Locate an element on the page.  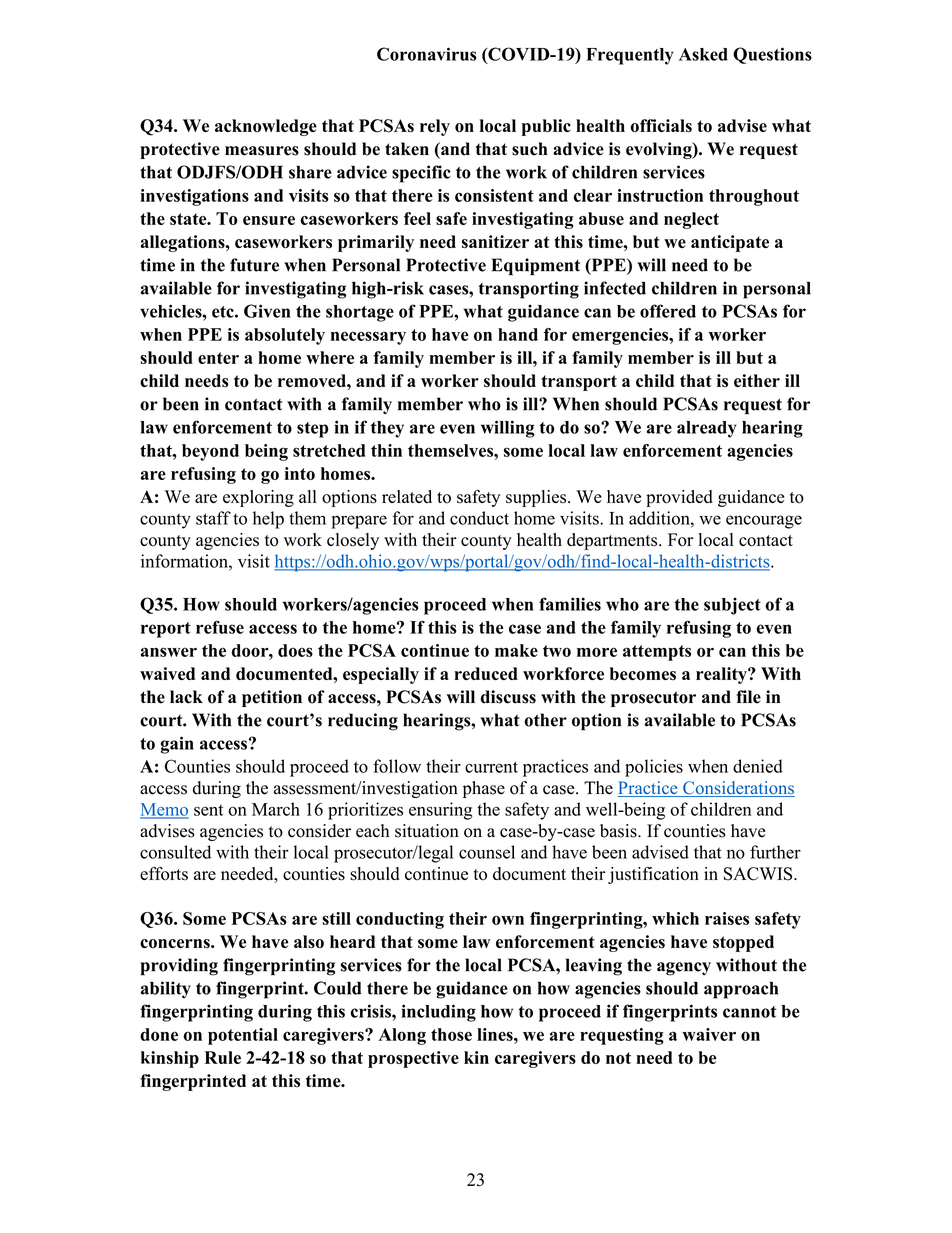
potential is located at coordinates (243, 1036).
